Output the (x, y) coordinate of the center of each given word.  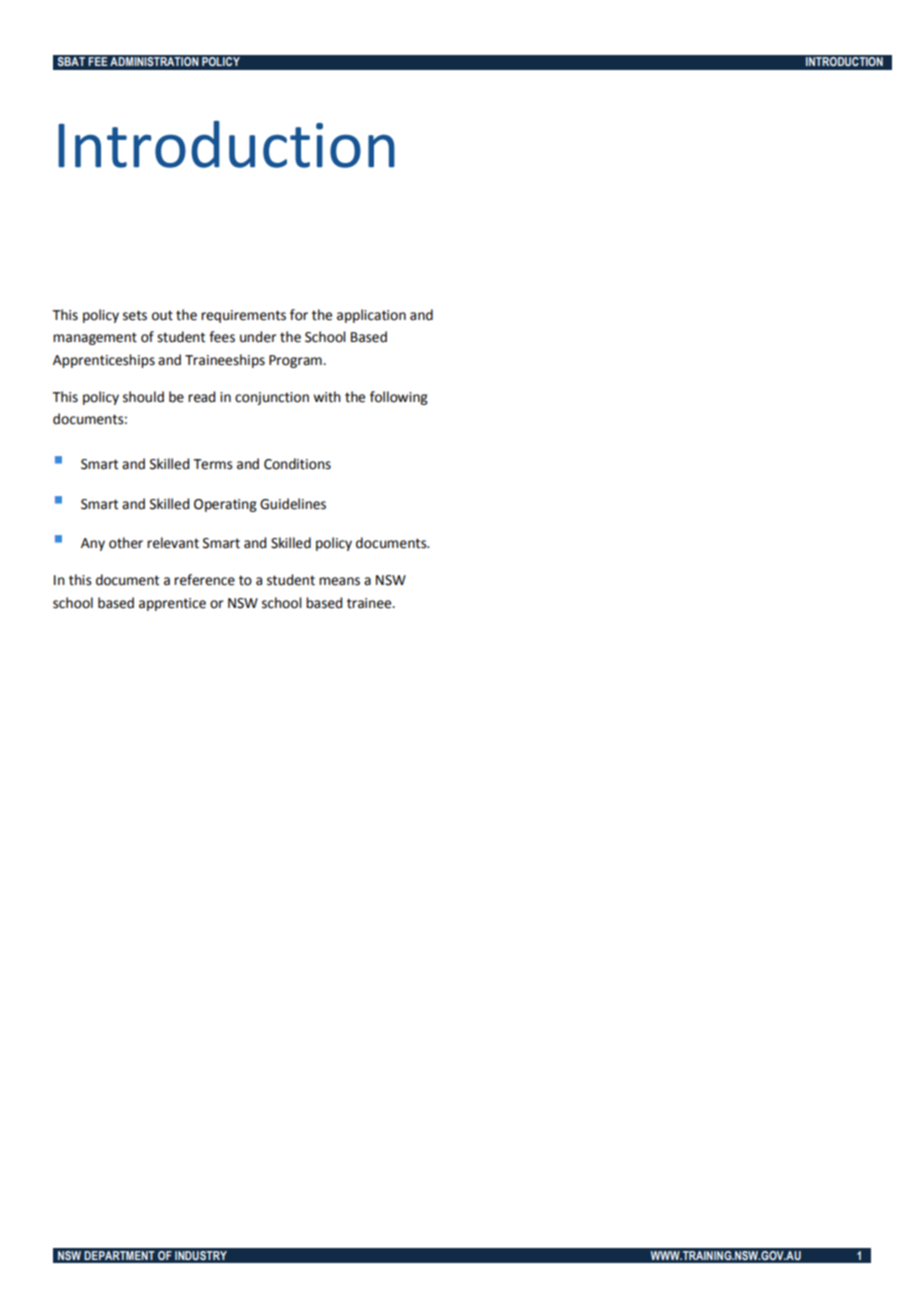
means (339, 581)
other (126, 543)
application (371, 316)
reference (204, 580)
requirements (243, 316)
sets (135, 315)
